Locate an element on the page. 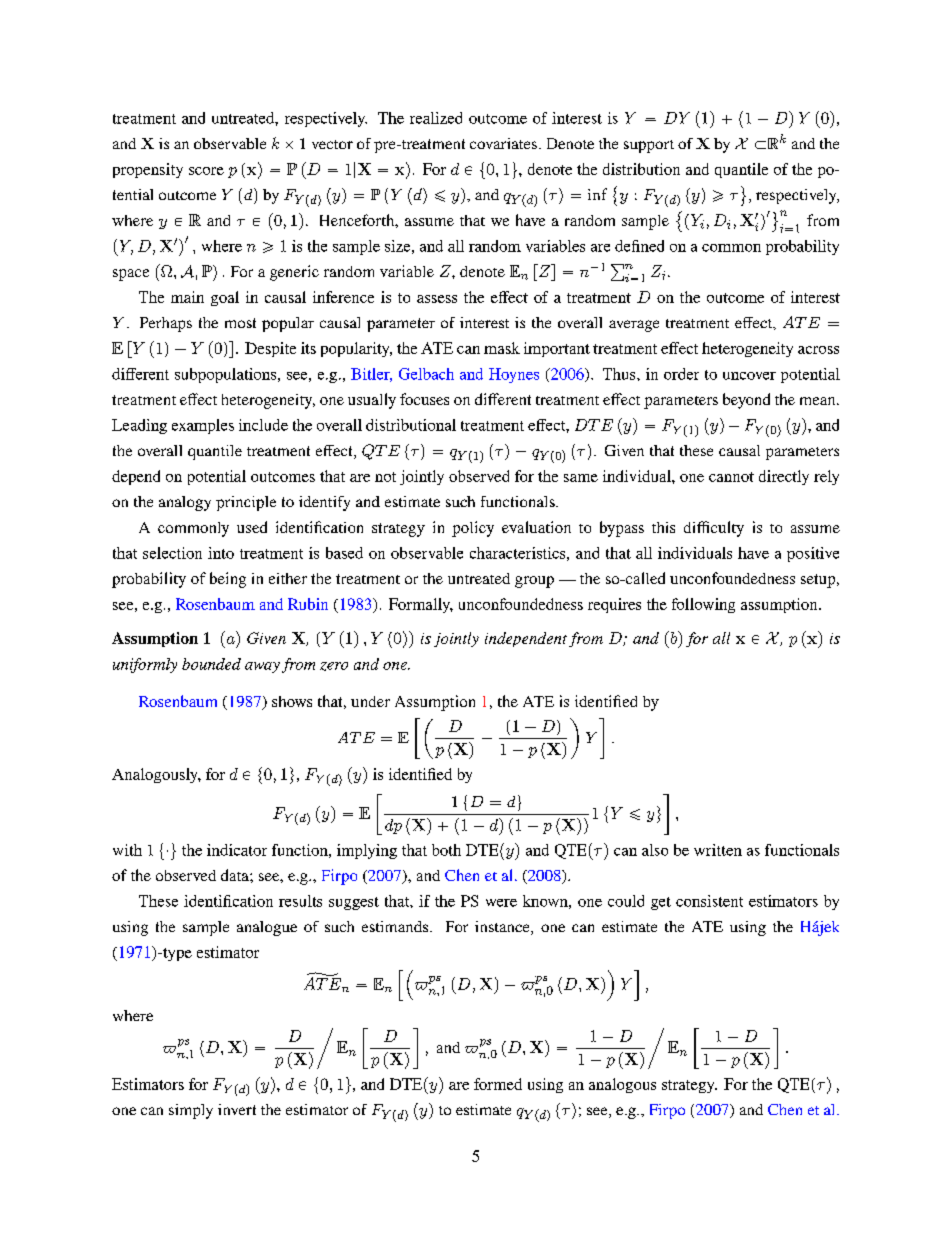 Image resolution: width=952 pixels, height=1233 pixels. group is located at coordinates (534, 582).
